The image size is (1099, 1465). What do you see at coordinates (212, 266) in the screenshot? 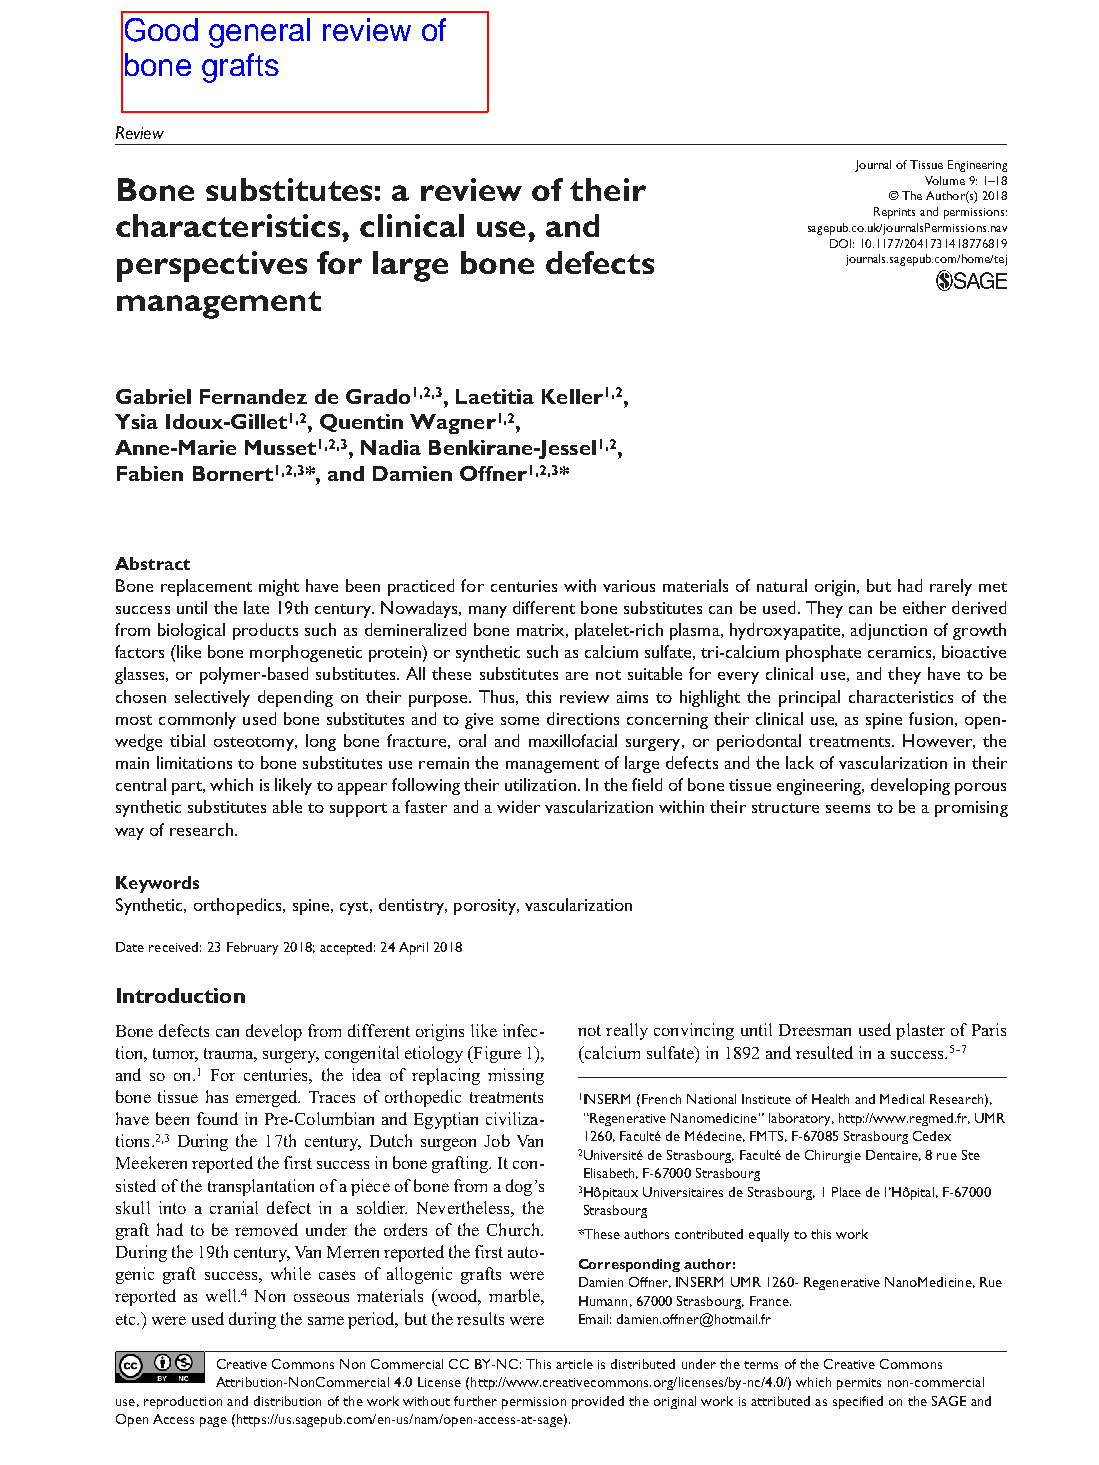
I see `perspectives` at bounding box center [212, 266].
